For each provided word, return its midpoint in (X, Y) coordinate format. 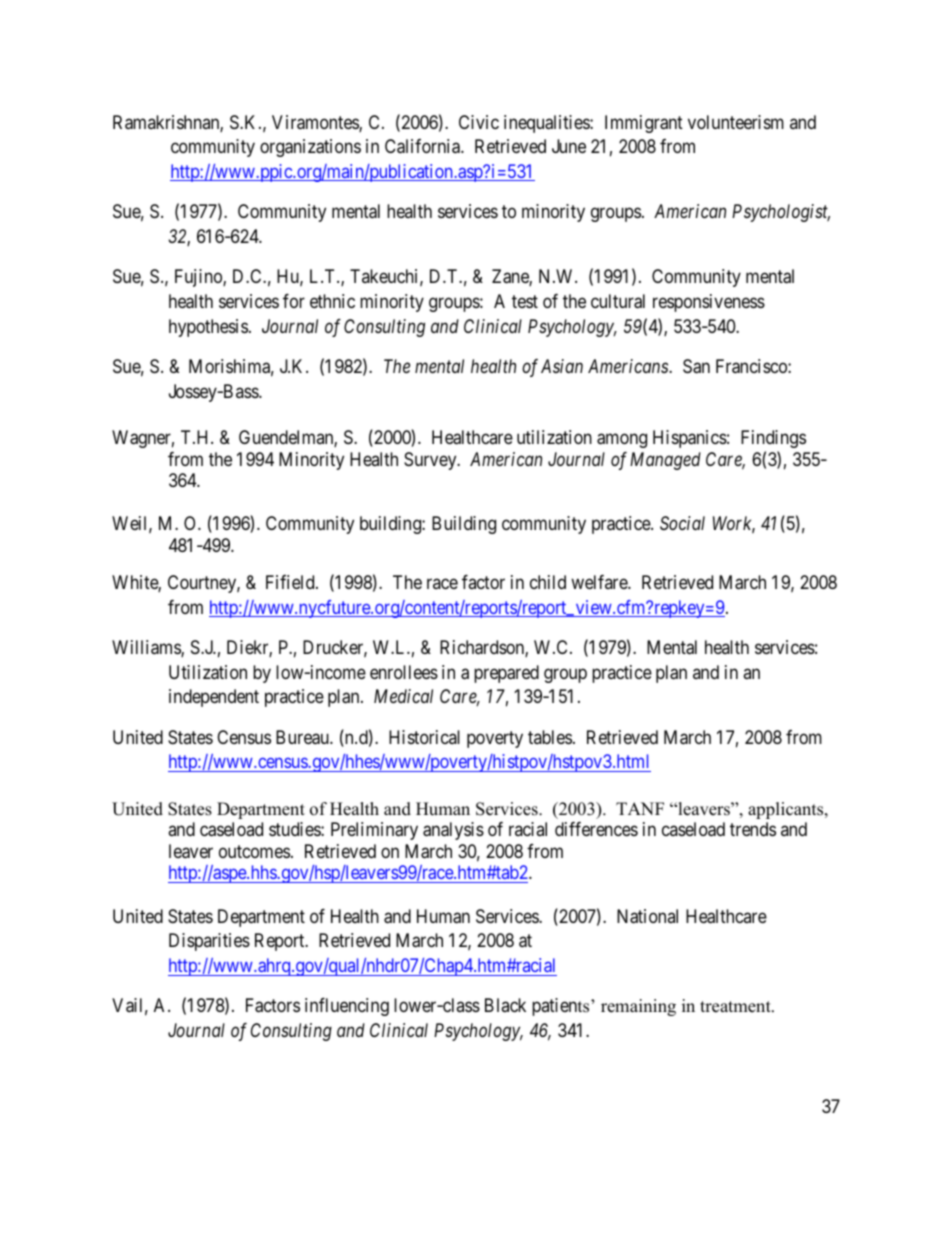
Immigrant (644, 124)
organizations (310, 148)
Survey (431, 461)
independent (214, 698)
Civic (479, 122)
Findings (773, 439)
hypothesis (208, 328)
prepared (506, 674)
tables (550, 737)
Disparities (209, 942)
